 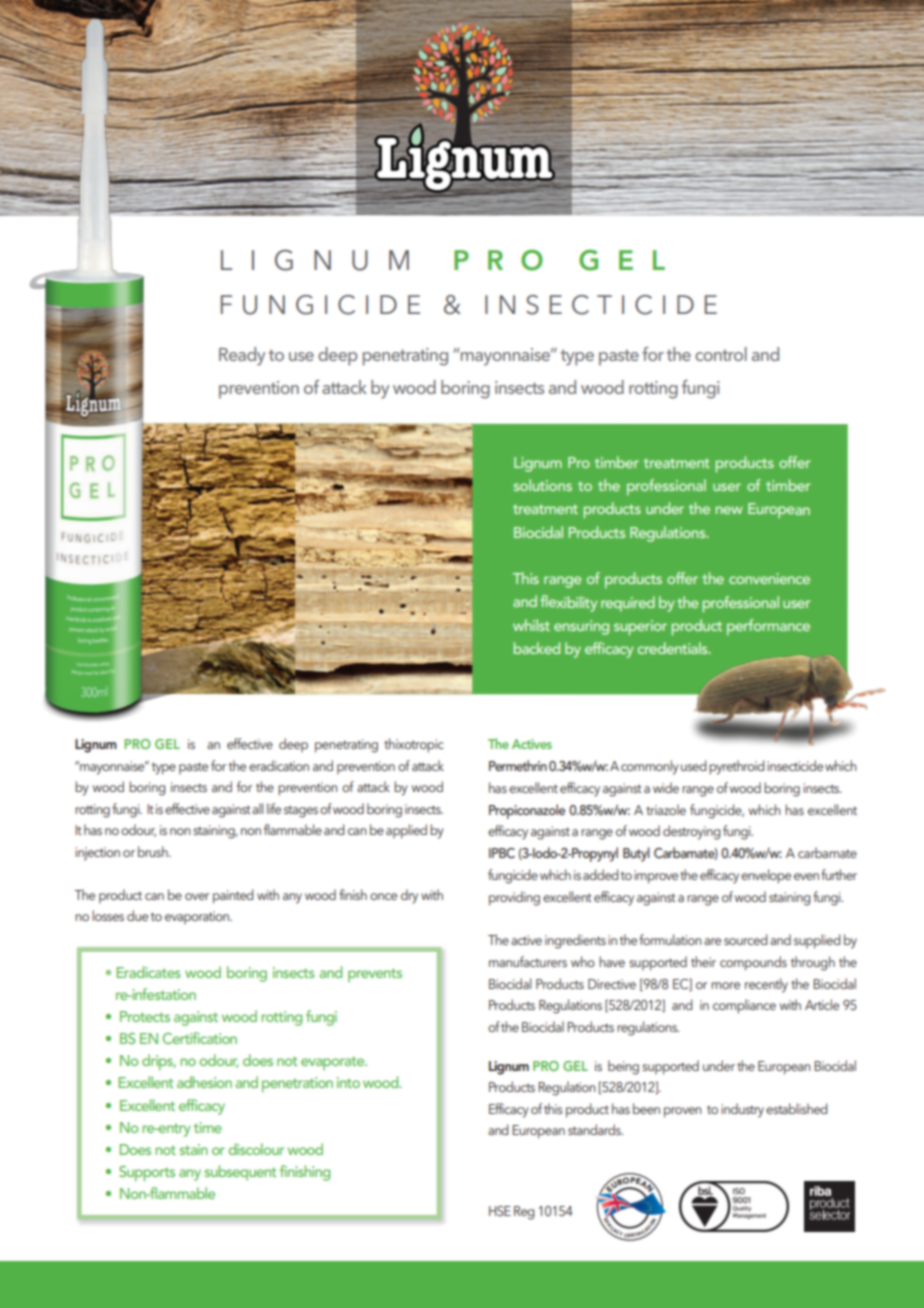 What do you see at coordinates (500, 1211) in the page?
I see `HSE` at bounding box center [500, 1211].
